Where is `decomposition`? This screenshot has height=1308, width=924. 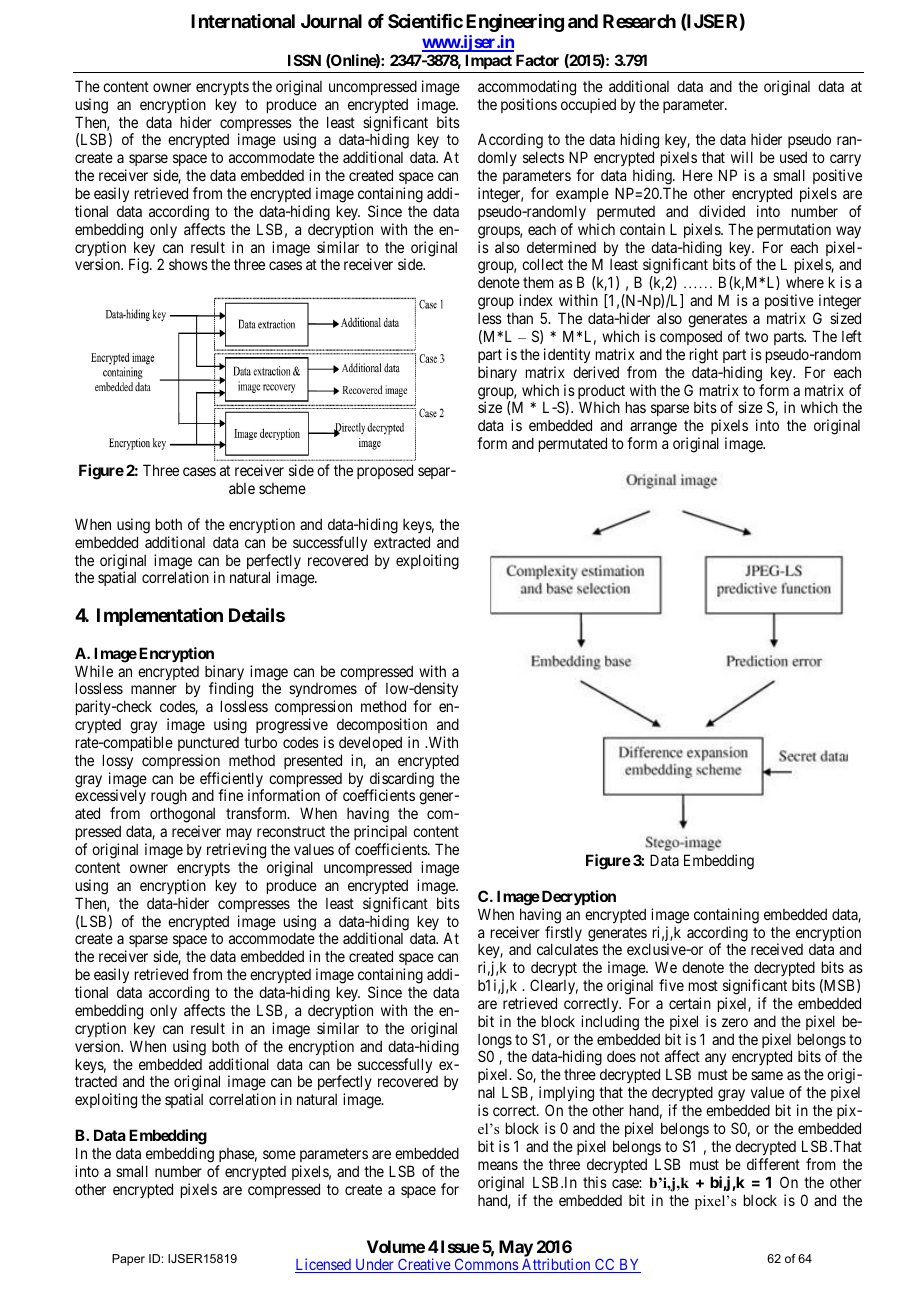
decomposition is located at coordinates (382, 725).
